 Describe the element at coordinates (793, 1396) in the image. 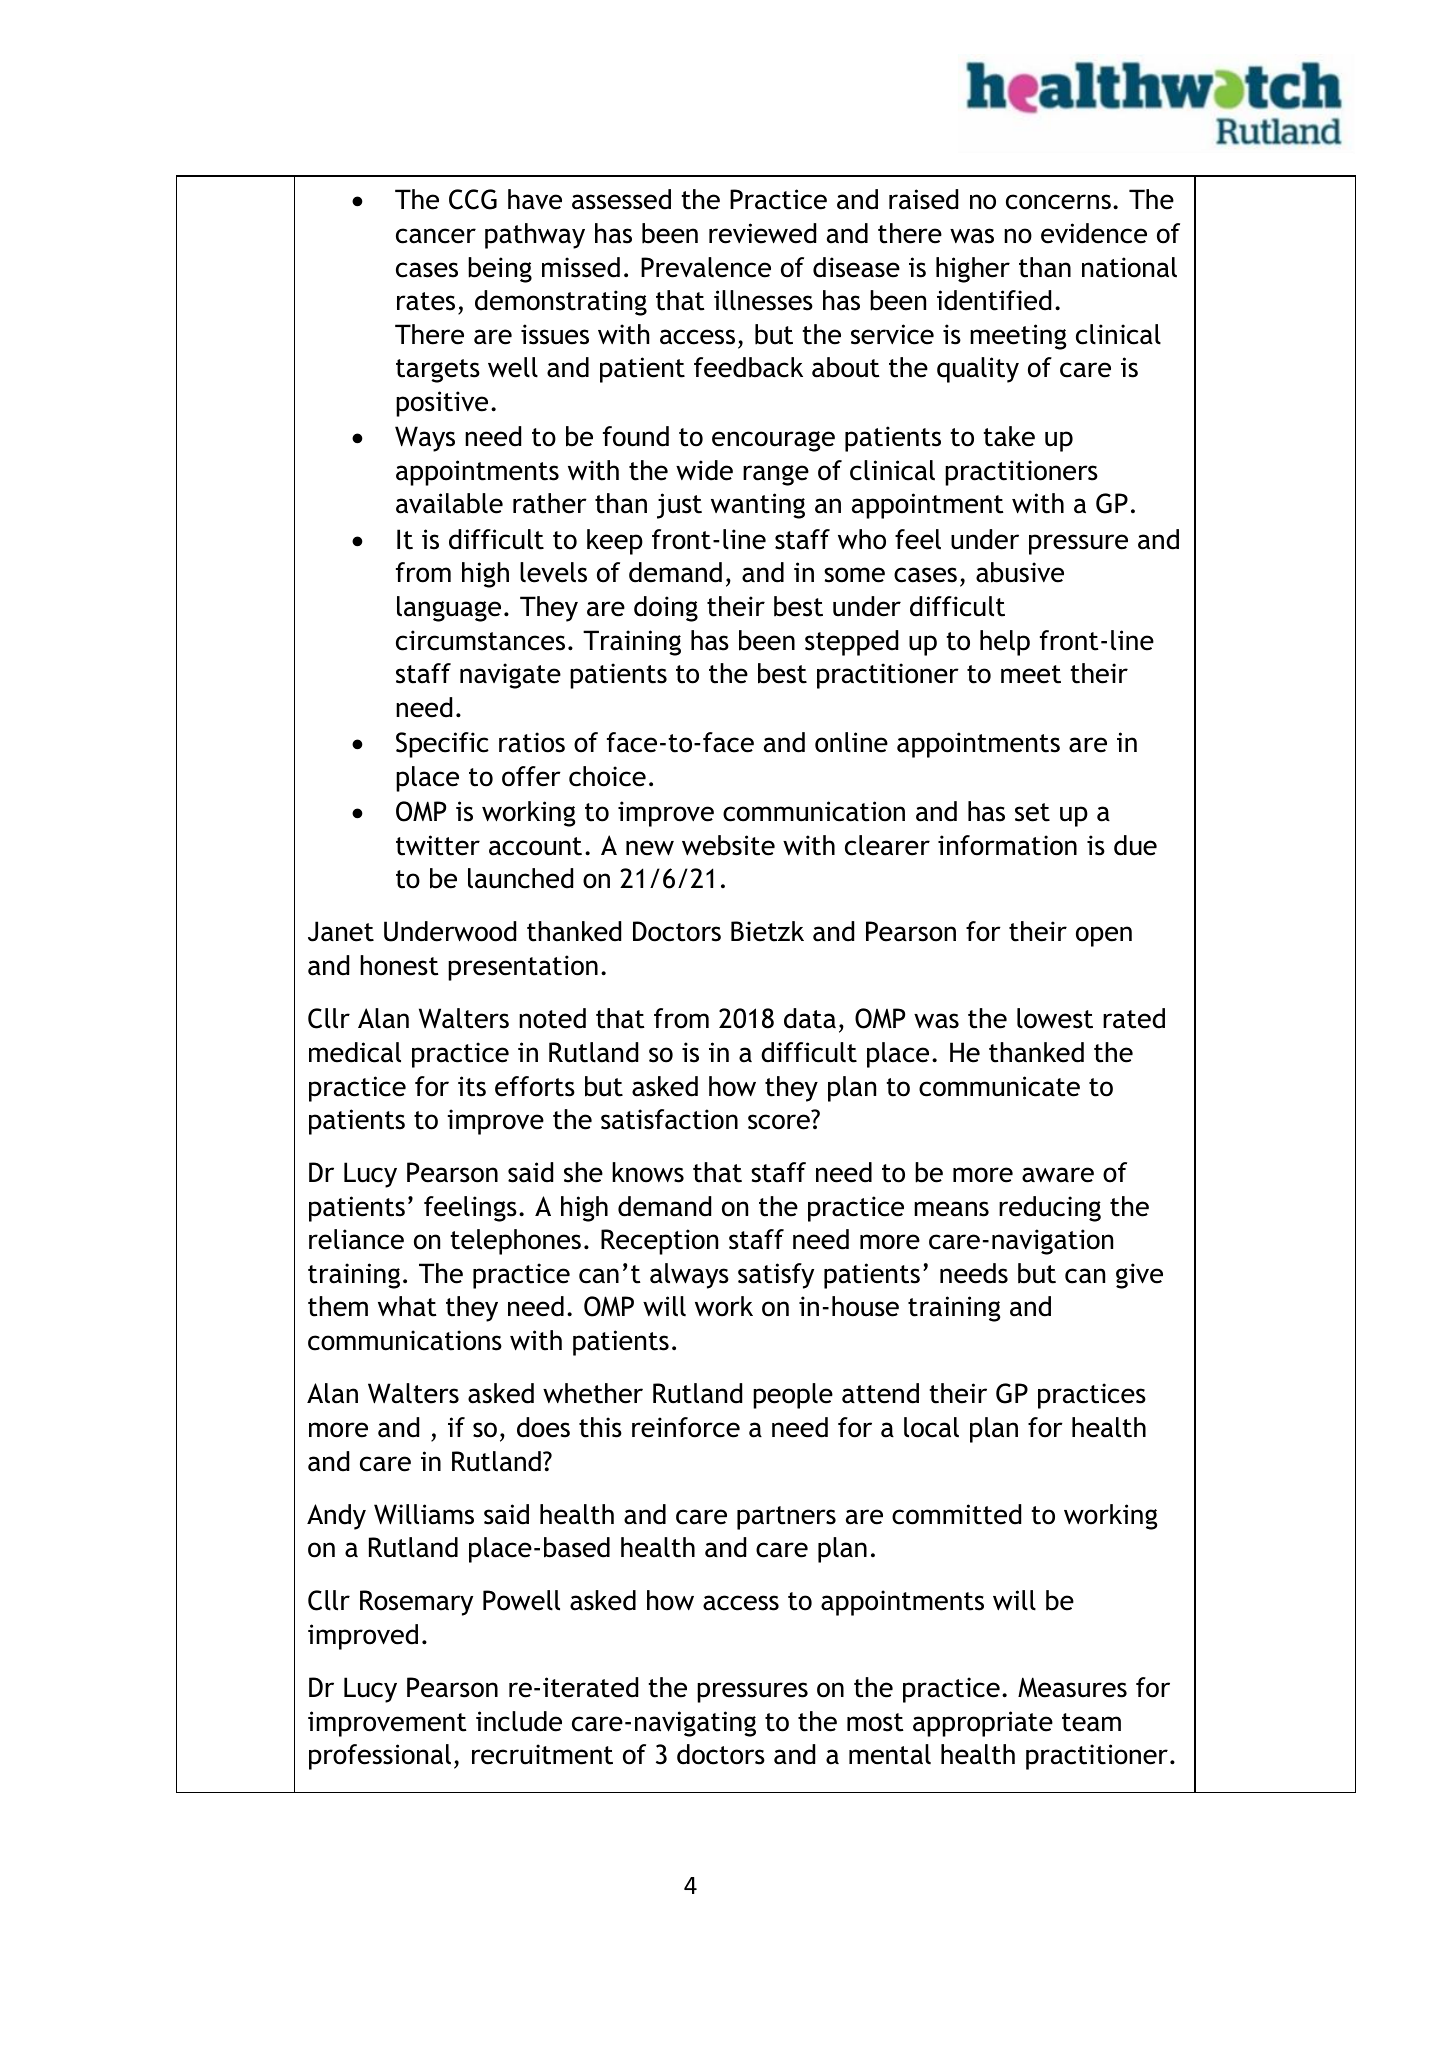

I see `people` at that location.
